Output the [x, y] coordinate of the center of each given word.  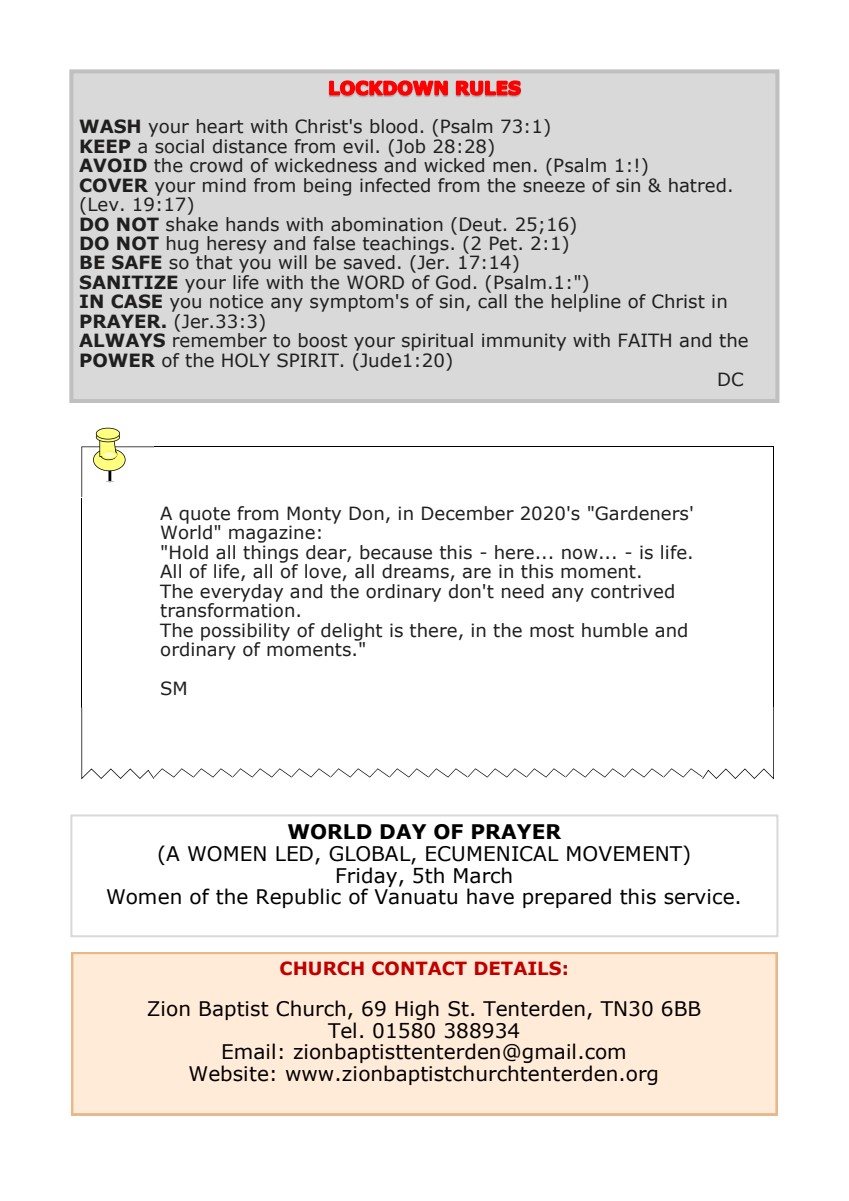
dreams [416, 572]
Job [410, 146]
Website [228, 1073]
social [179, 146]
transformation [227, 609]
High [417, 1010]
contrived [632, 591]
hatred [697, 185]
